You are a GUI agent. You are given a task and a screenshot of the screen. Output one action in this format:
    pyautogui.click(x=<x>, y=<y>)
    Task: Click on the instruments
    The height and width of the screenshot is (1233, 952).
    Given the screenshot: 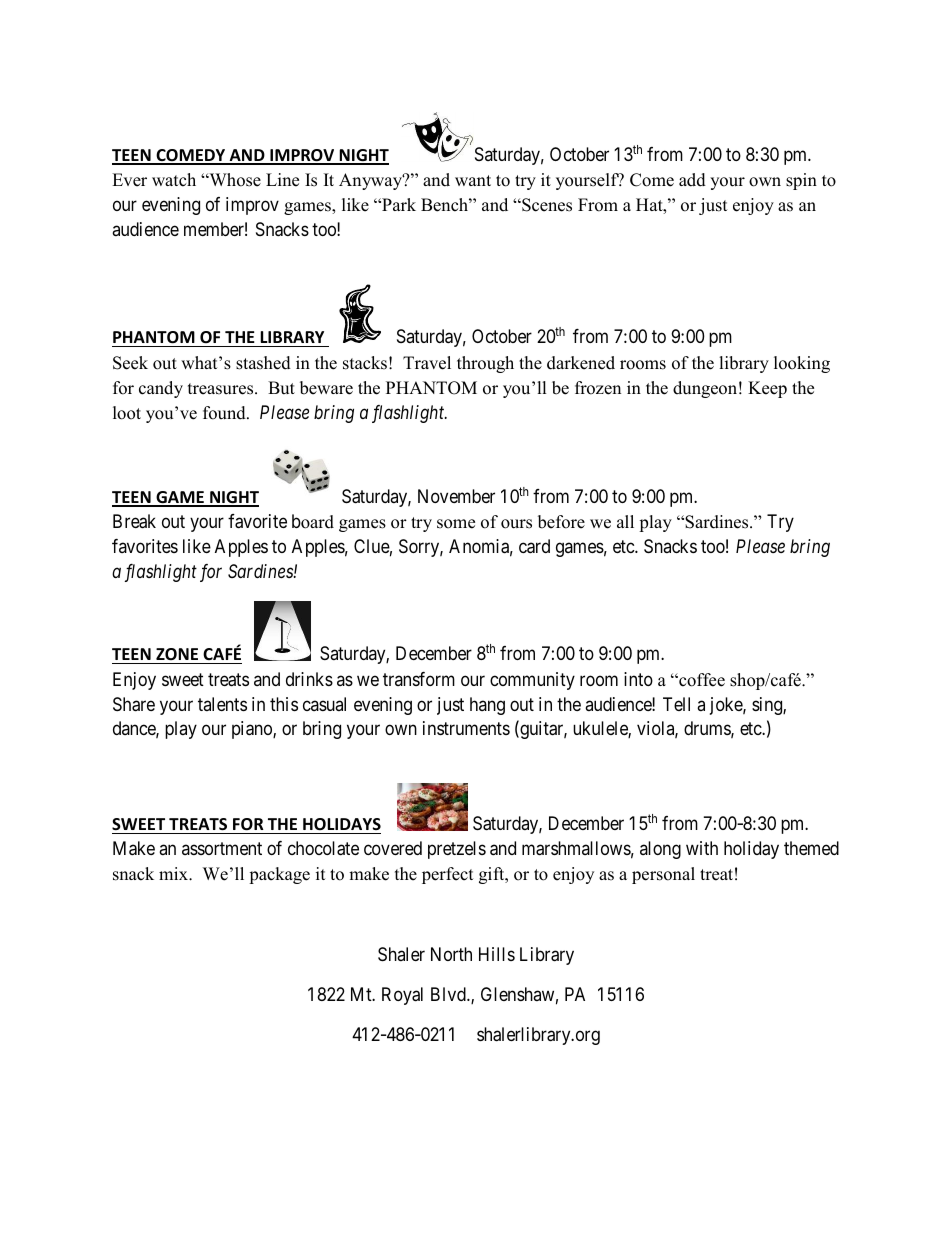 What is the action you would take?
    pyautogui.click(x=466, y=728)
